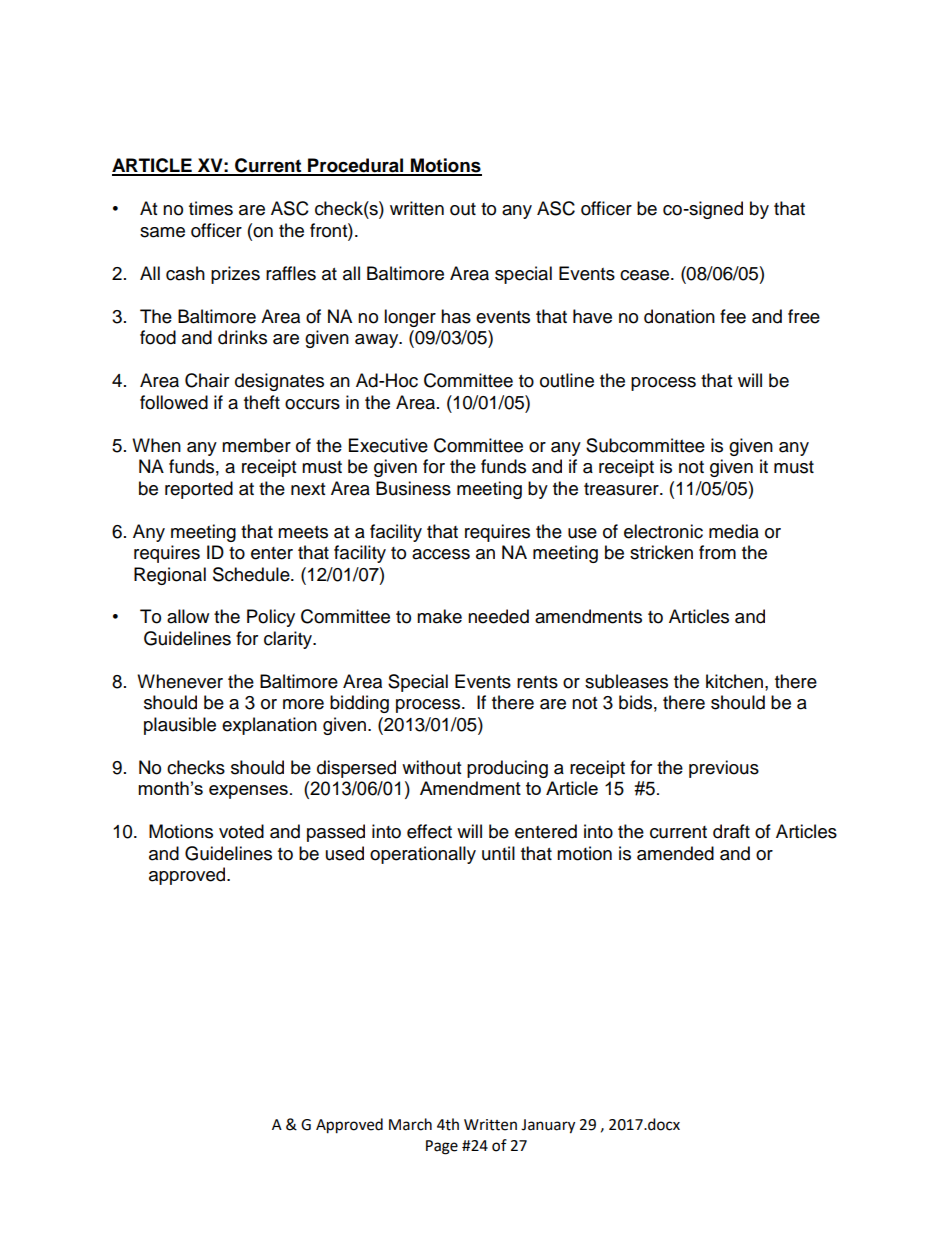 This document has width=952, height=1233. Describe the element at coordinates (675, 853) in the document. I see `amended` at that location.
